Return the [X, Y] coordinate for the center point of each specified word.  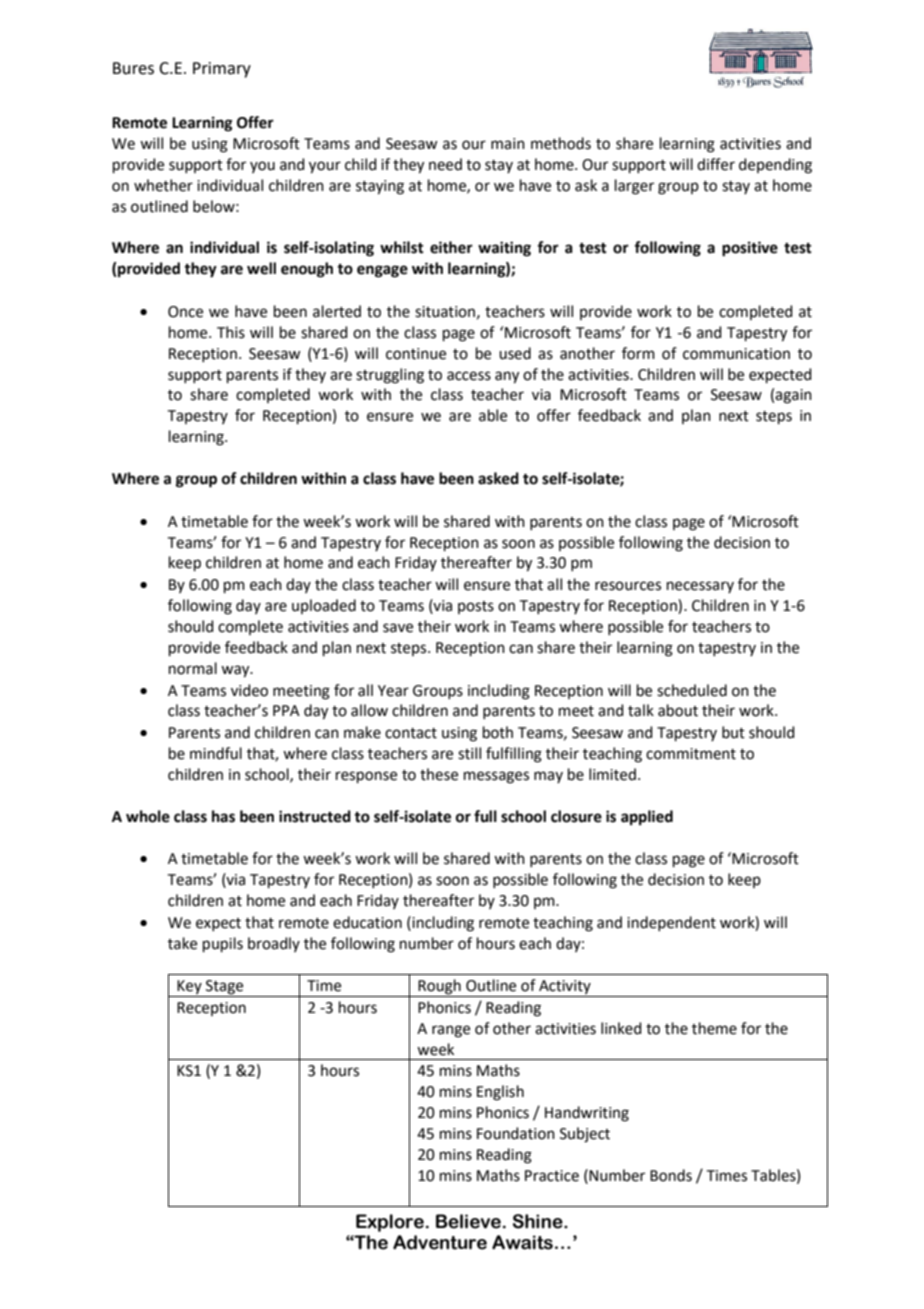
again [793, 396]
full [485, 816]
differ [716, 164]
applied [647, 818]
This [231, 332]
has [223, 816]
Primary [222, 70]
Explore [390, 1223]
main [508, 144]
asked [498, 478]
